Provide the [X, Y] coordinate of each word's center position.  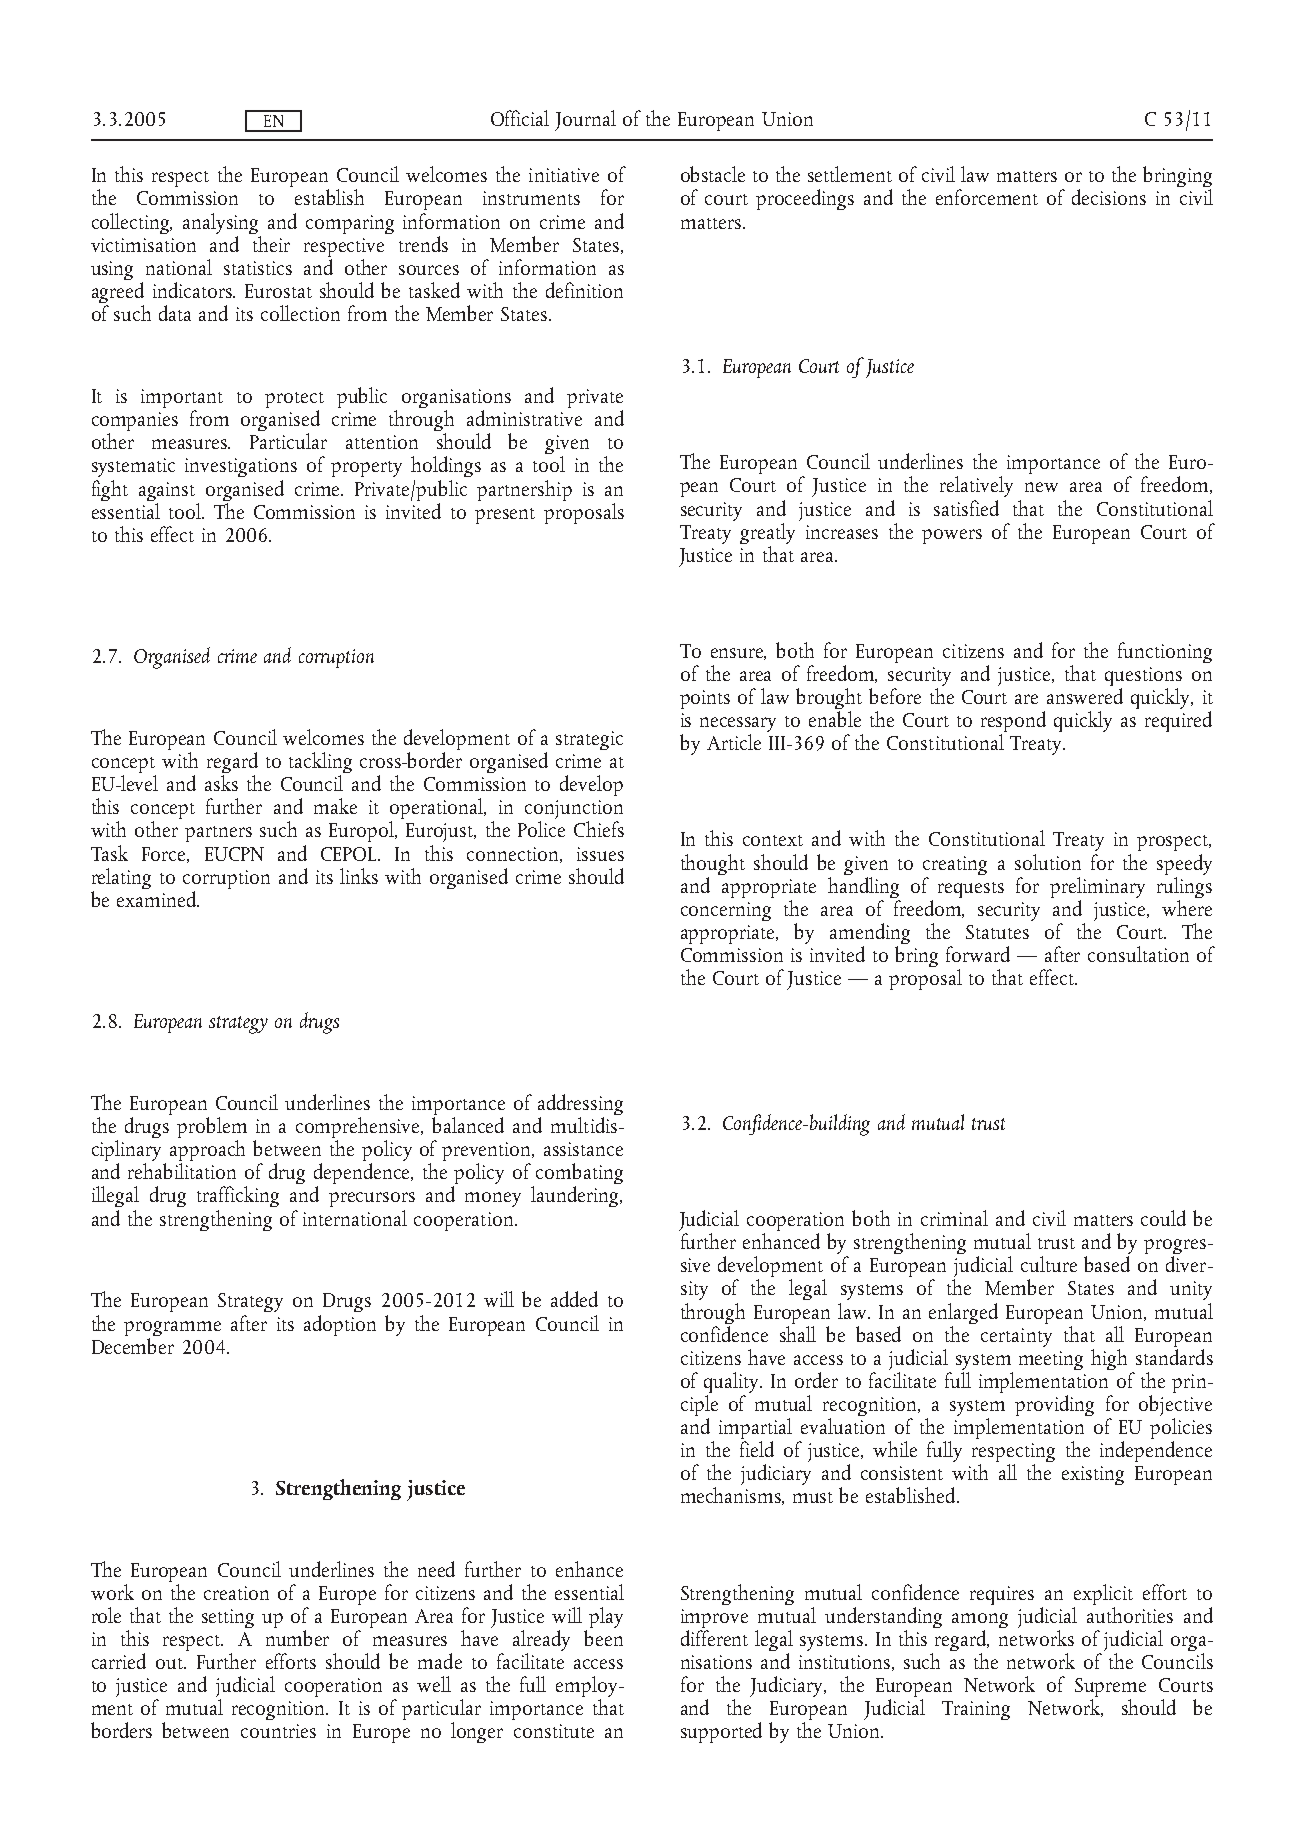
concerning [726, 911]
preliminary [1097, 889]
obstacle [713, 174]
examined [157, 897]
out [171, 1663]
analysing [220, 223]
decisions [1109, 197]
